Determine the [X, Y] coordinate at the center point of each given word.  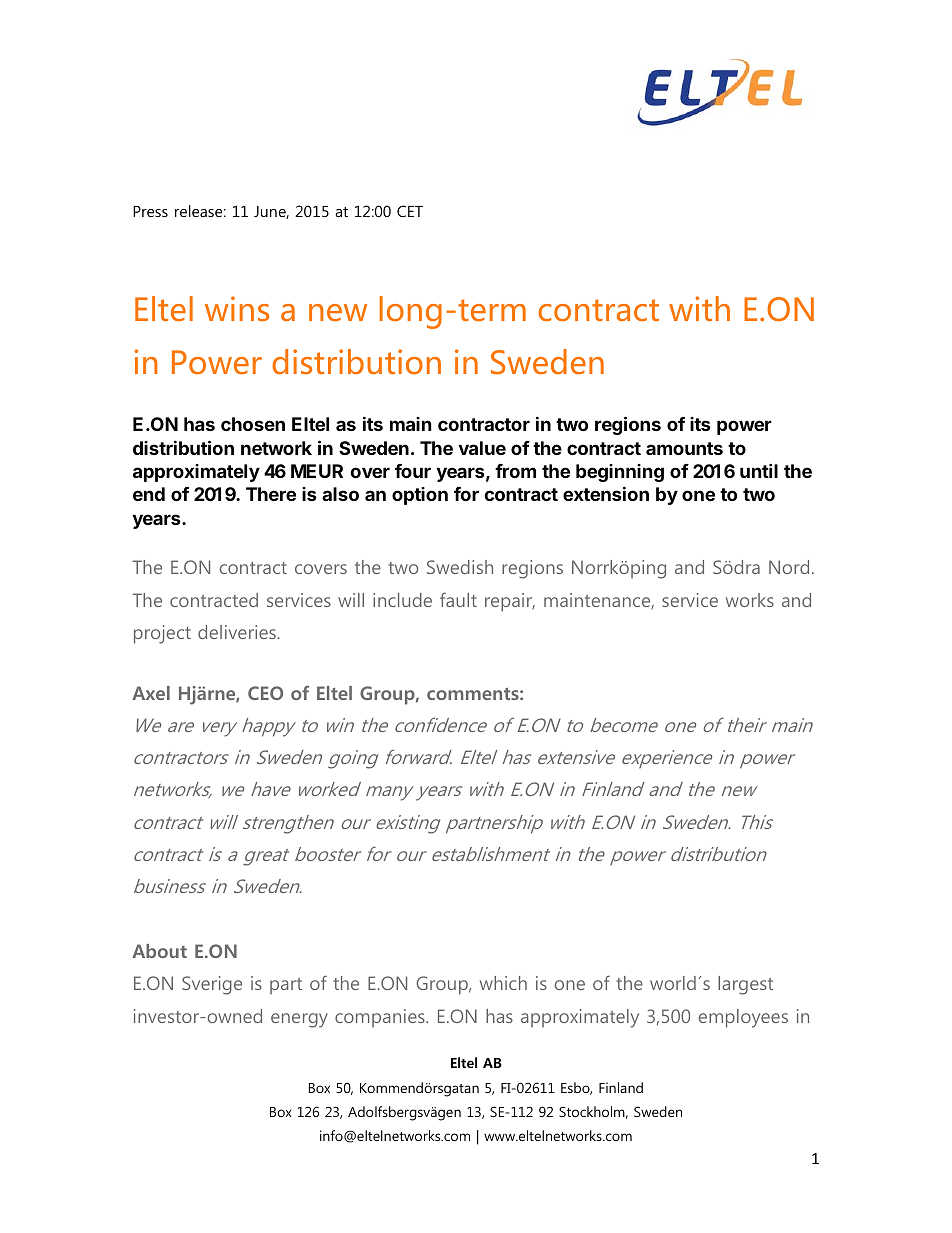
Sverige [212, 985]
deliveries [238, 632]
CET [410, 211]
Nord [789, 567]
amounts [684, 448]
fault [458, 599]
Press [150, 211]
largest [745, 985]
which [503, 983]
